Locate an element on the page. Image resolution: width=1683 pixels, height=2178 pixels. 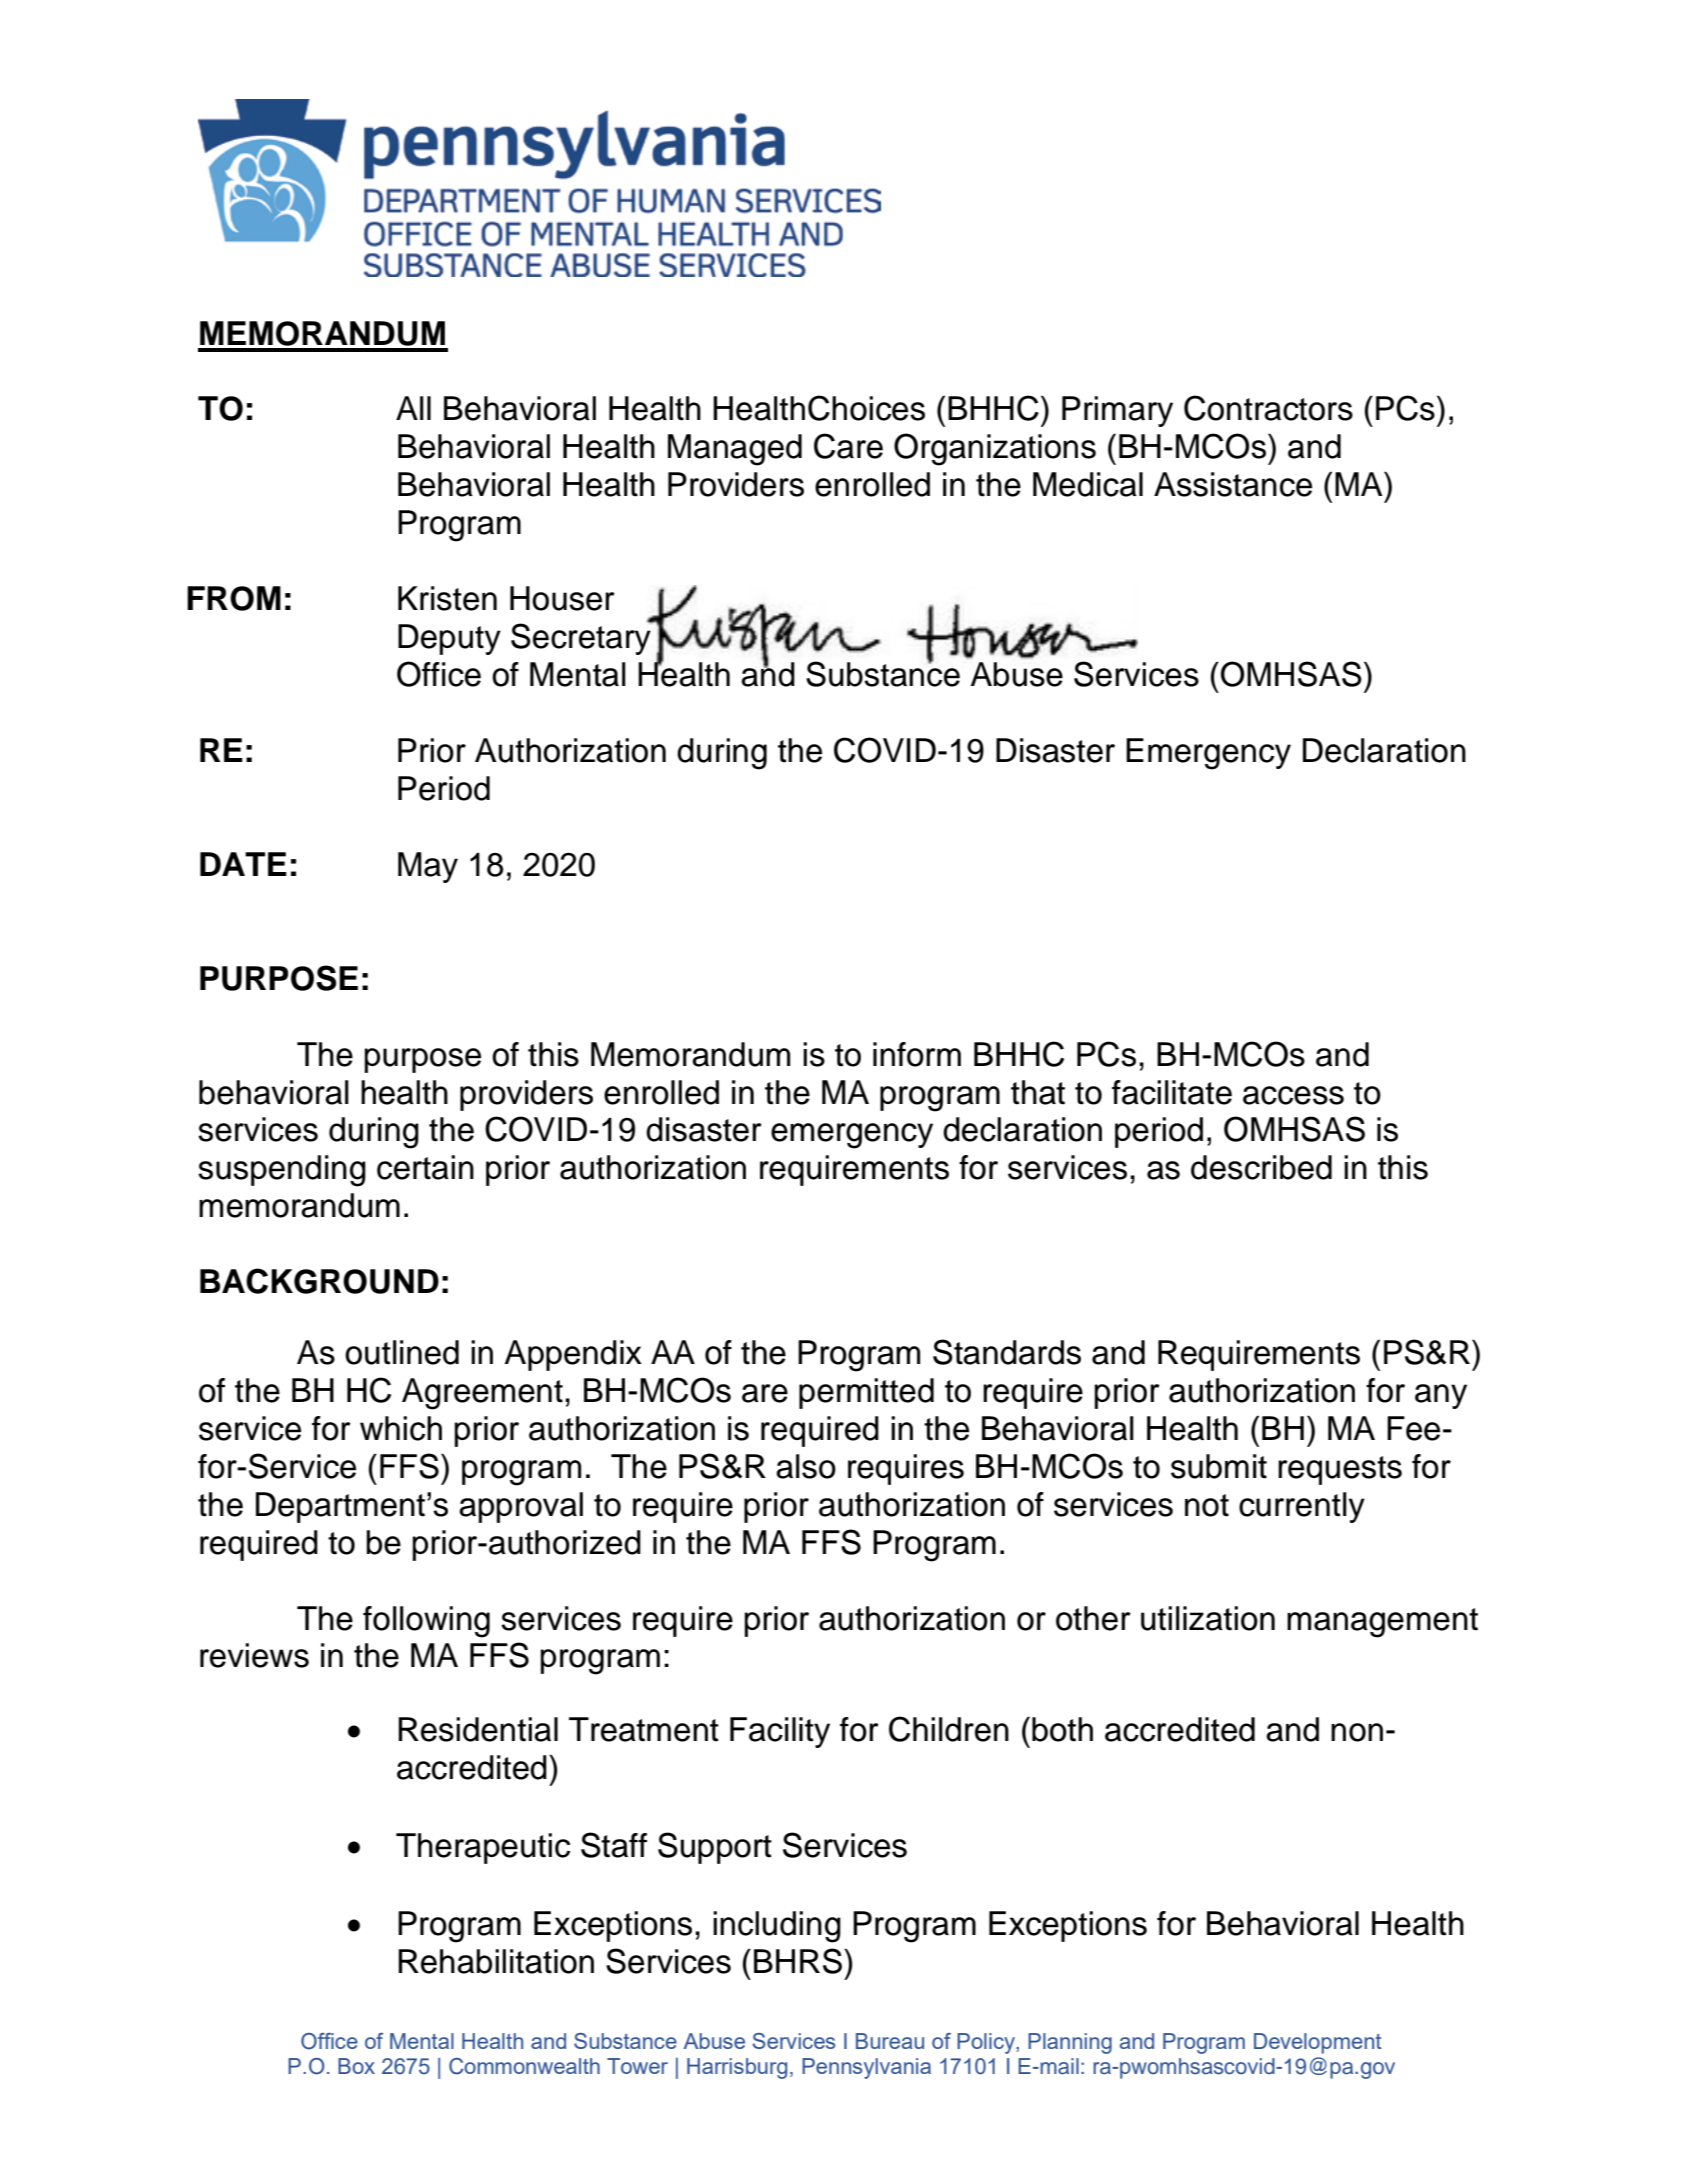
Bureau is located at coordinates (890, 2041).
